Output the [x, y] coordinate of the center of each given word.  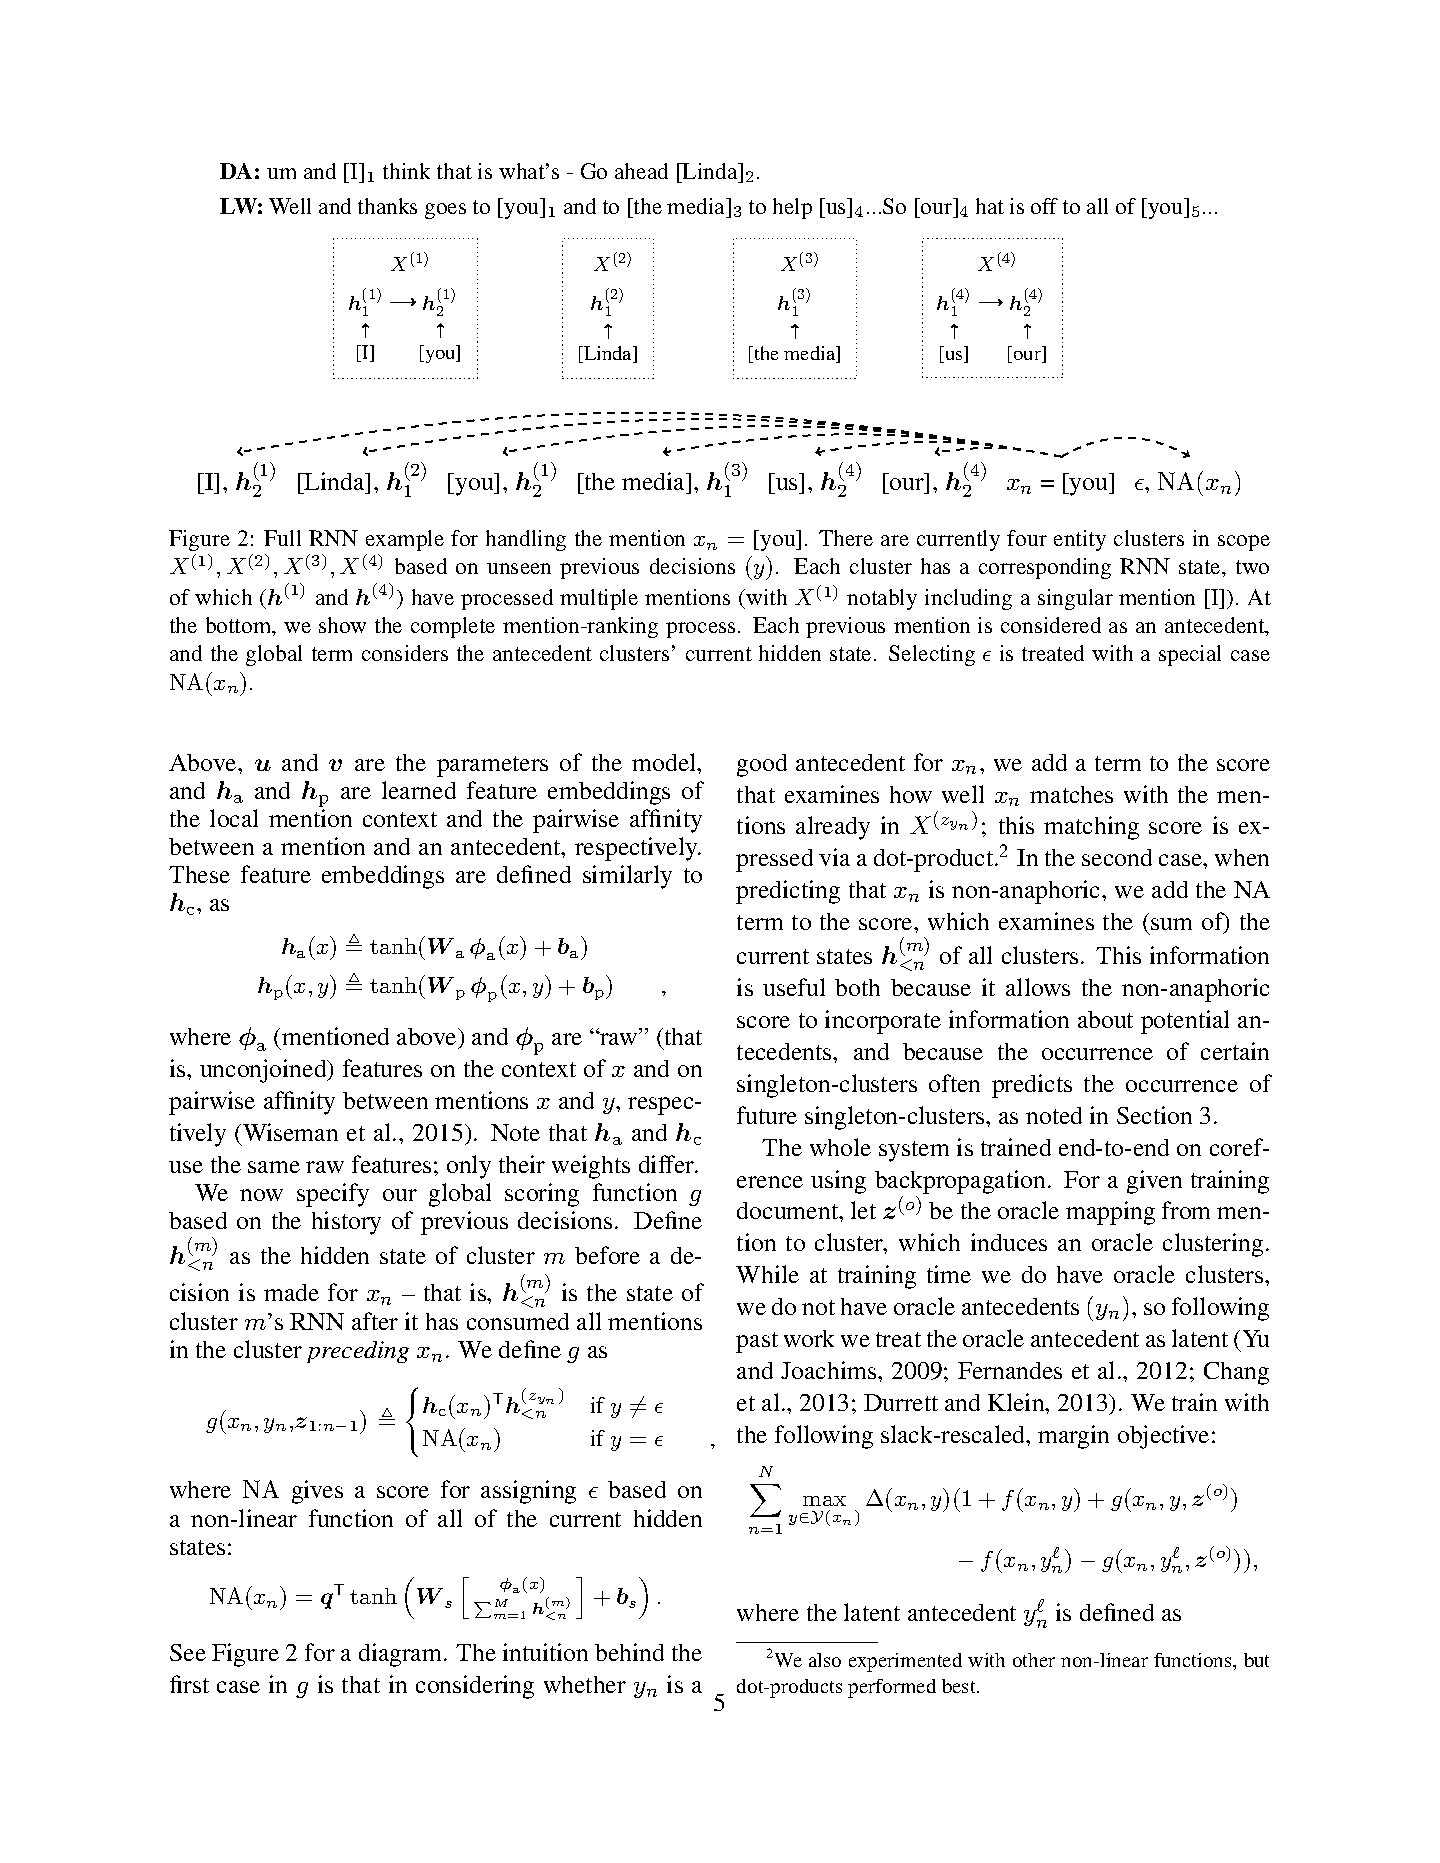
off [1044, 206]
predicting [788, 892]
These [199, 874]
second [1117, 857]
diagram [402, 1655]
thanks [387, 206]
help [792, 208]
